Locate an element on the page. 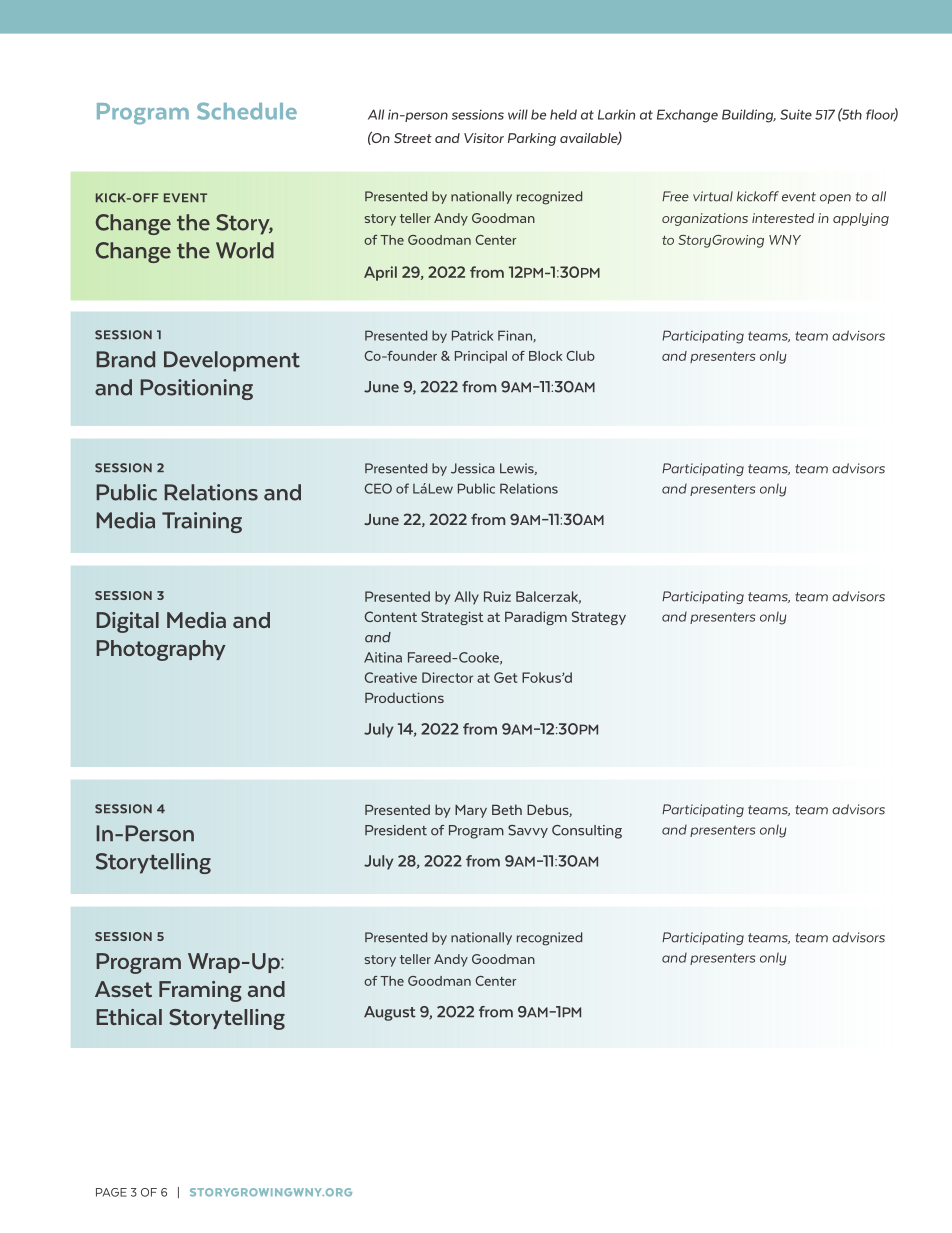 The height and width of the image is (1233, 952). Building is located at coordinates (749, 116).
